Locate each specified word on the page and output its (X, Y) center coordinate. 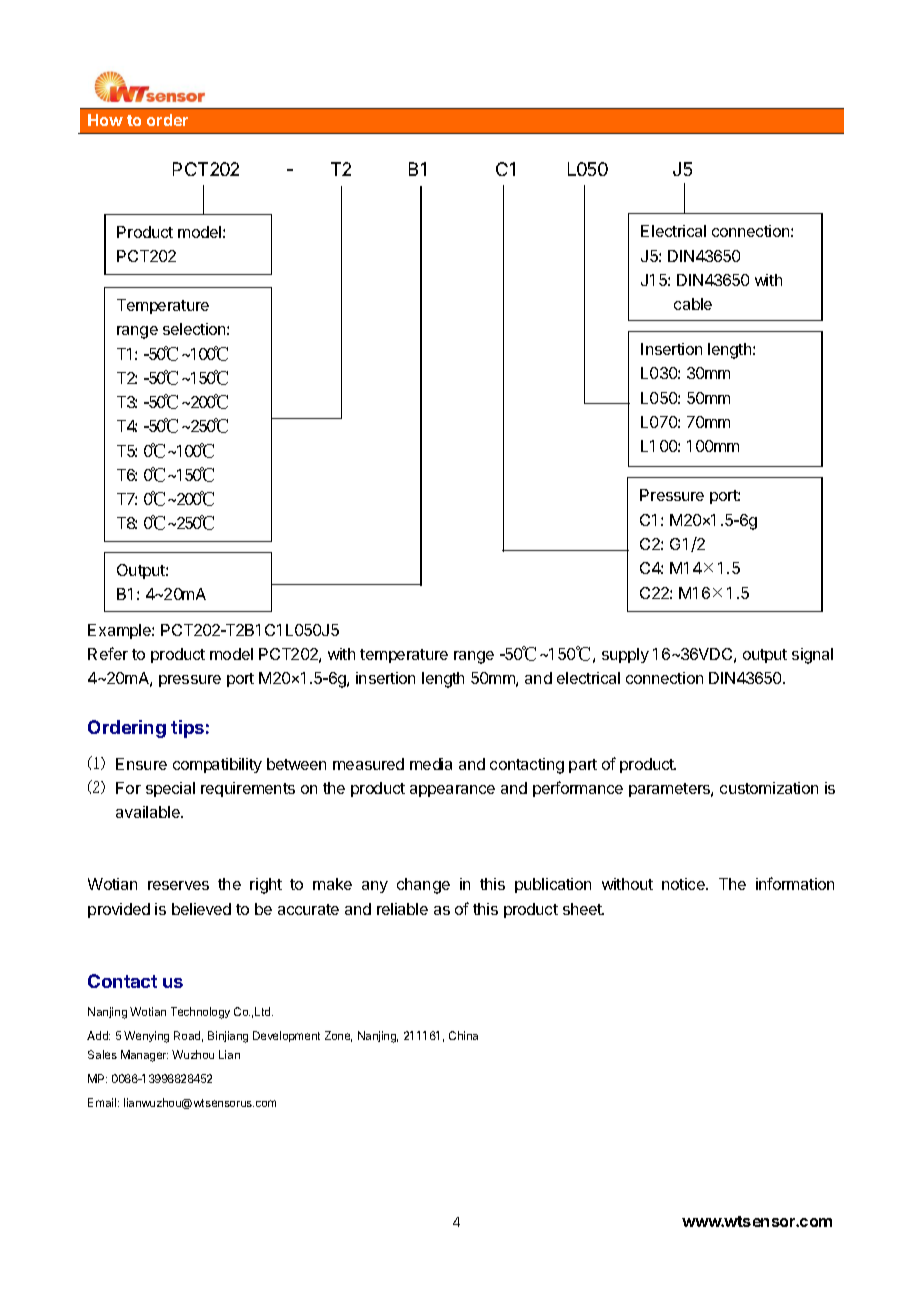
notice (684, 884)
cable (693, 304)
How (105, 120)
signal (812, 656)
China (463, 1035)
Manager (144, 1056)
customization (769, 788)
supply (625, 655)
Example (120, 631)
